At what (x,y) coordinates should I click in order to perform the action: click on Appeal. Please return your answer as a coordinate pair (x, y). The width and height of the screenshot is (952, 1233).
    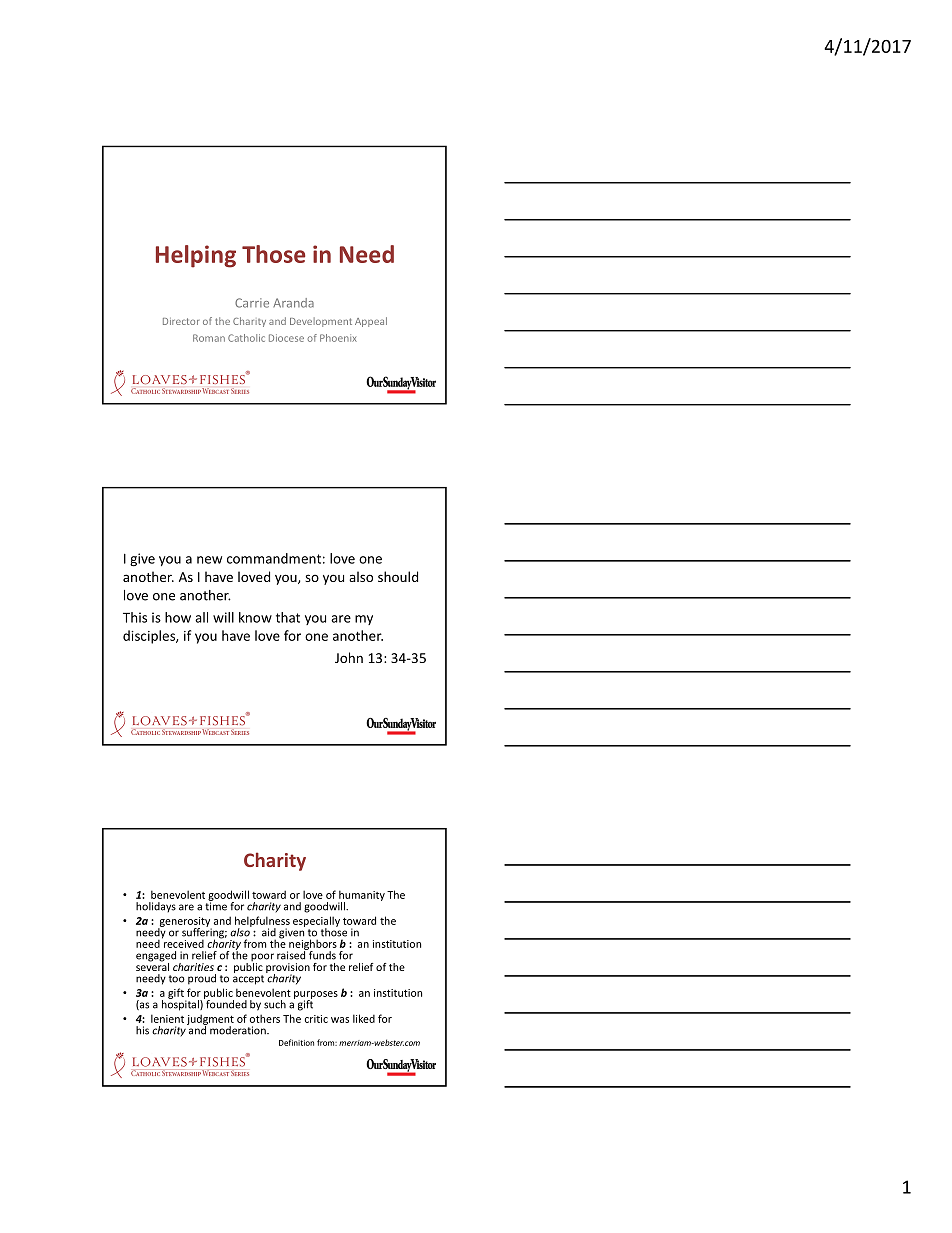
    Looking at the image, I should click on (371, 322).
